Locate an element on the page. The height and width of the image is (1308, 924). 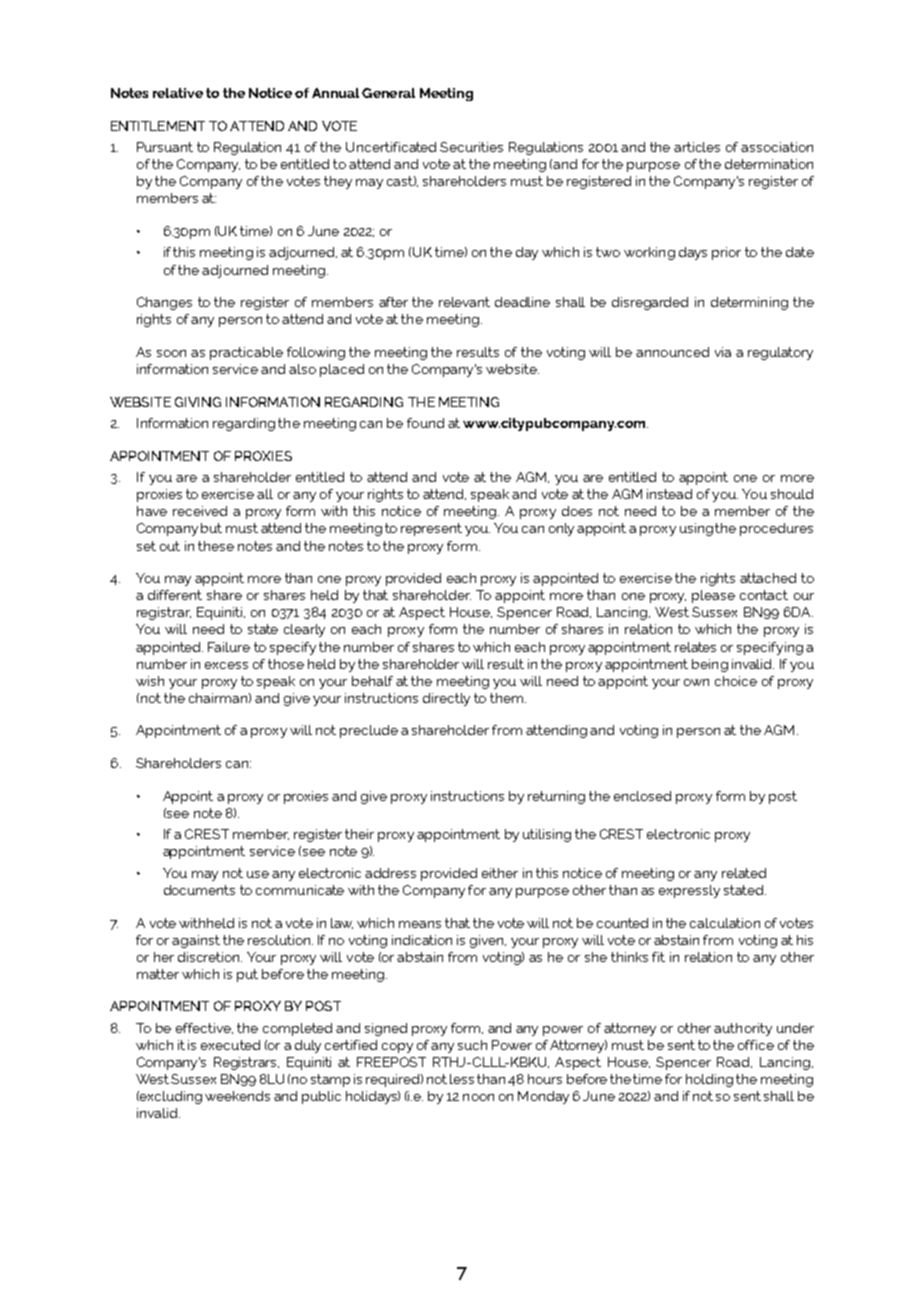
relative is located at coordinates (178, 93).
